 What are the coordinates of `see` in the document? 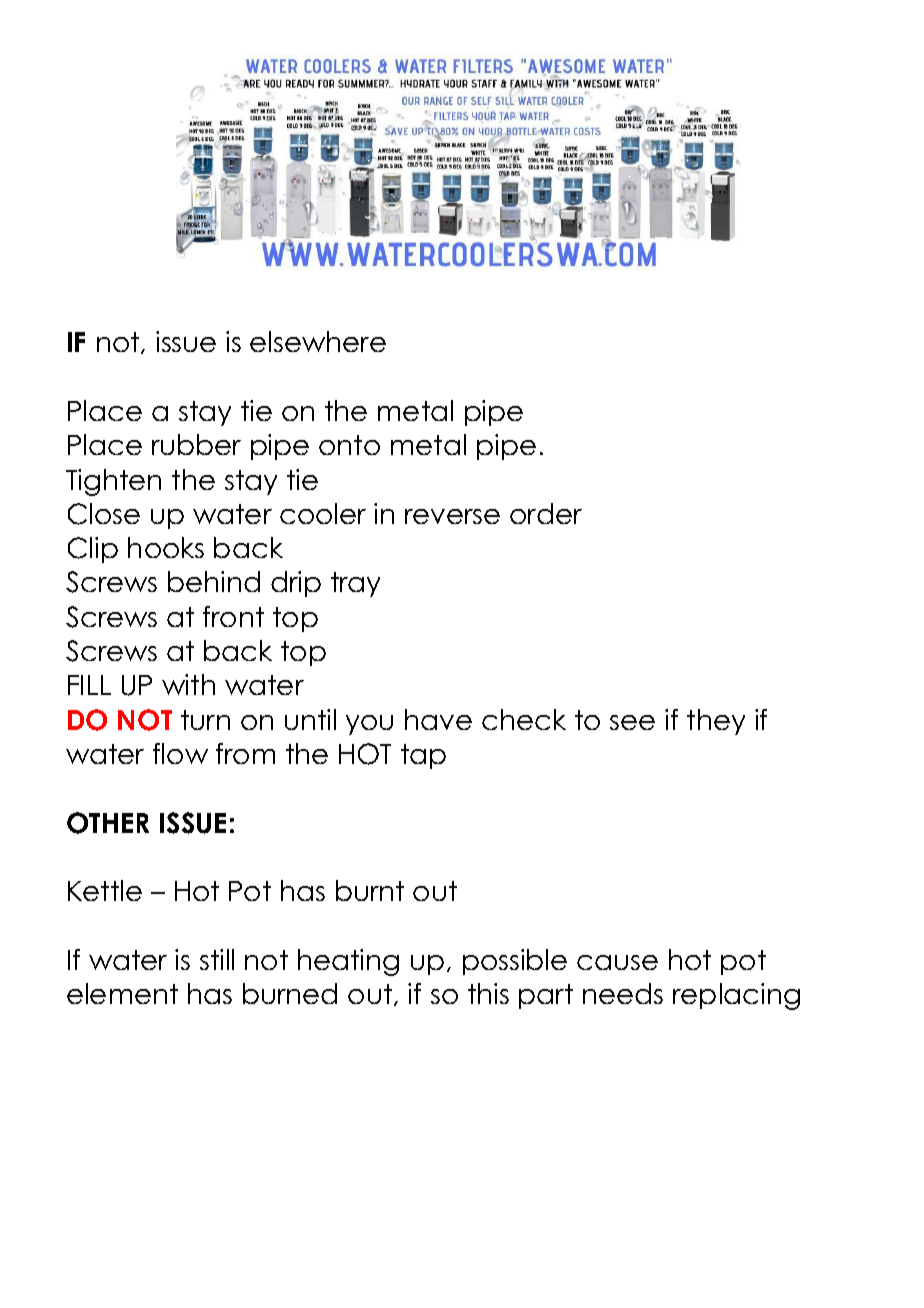 It's located at (632, 722).
